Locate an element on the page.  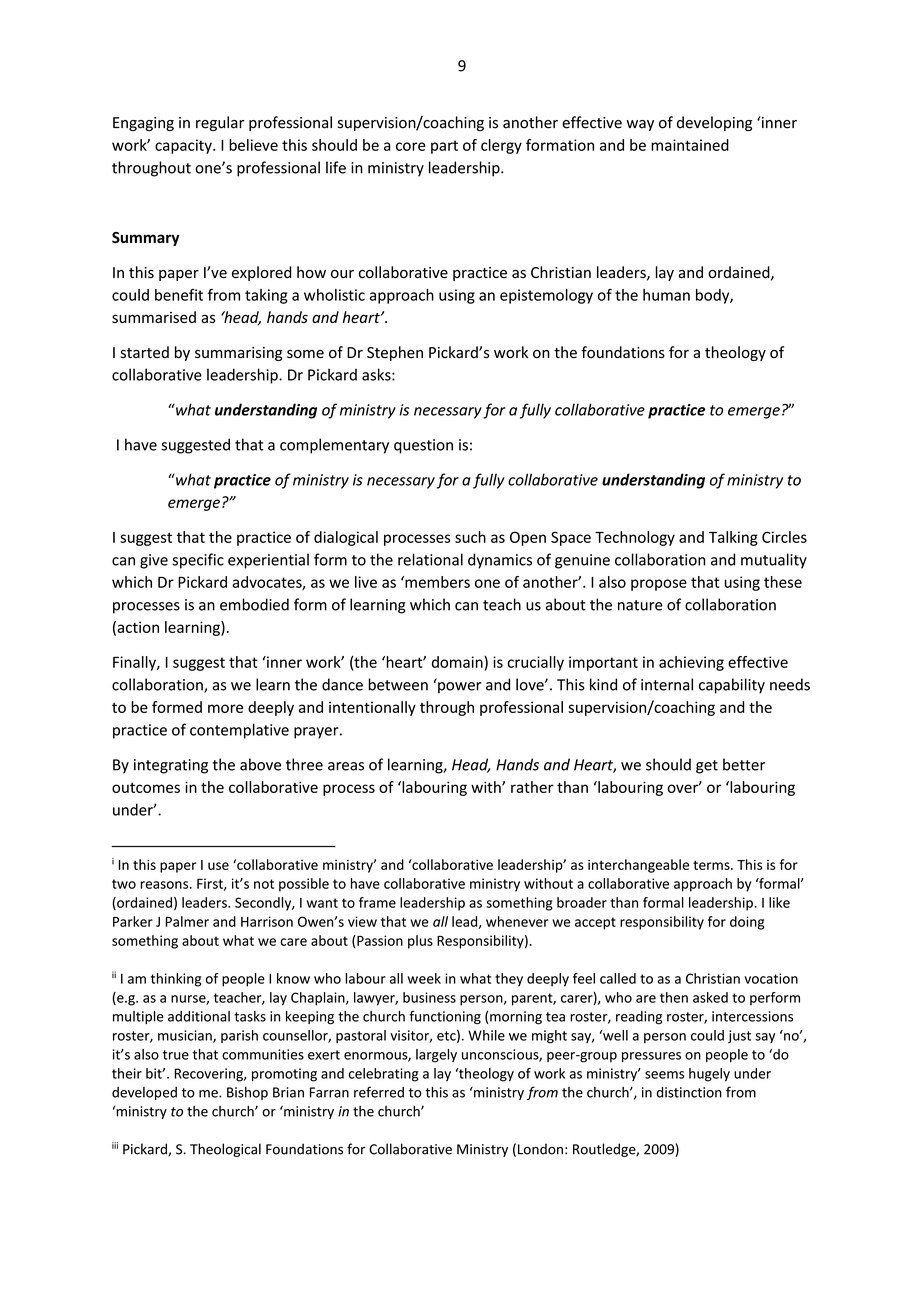
maintained is located at coordinates (690, 145).
